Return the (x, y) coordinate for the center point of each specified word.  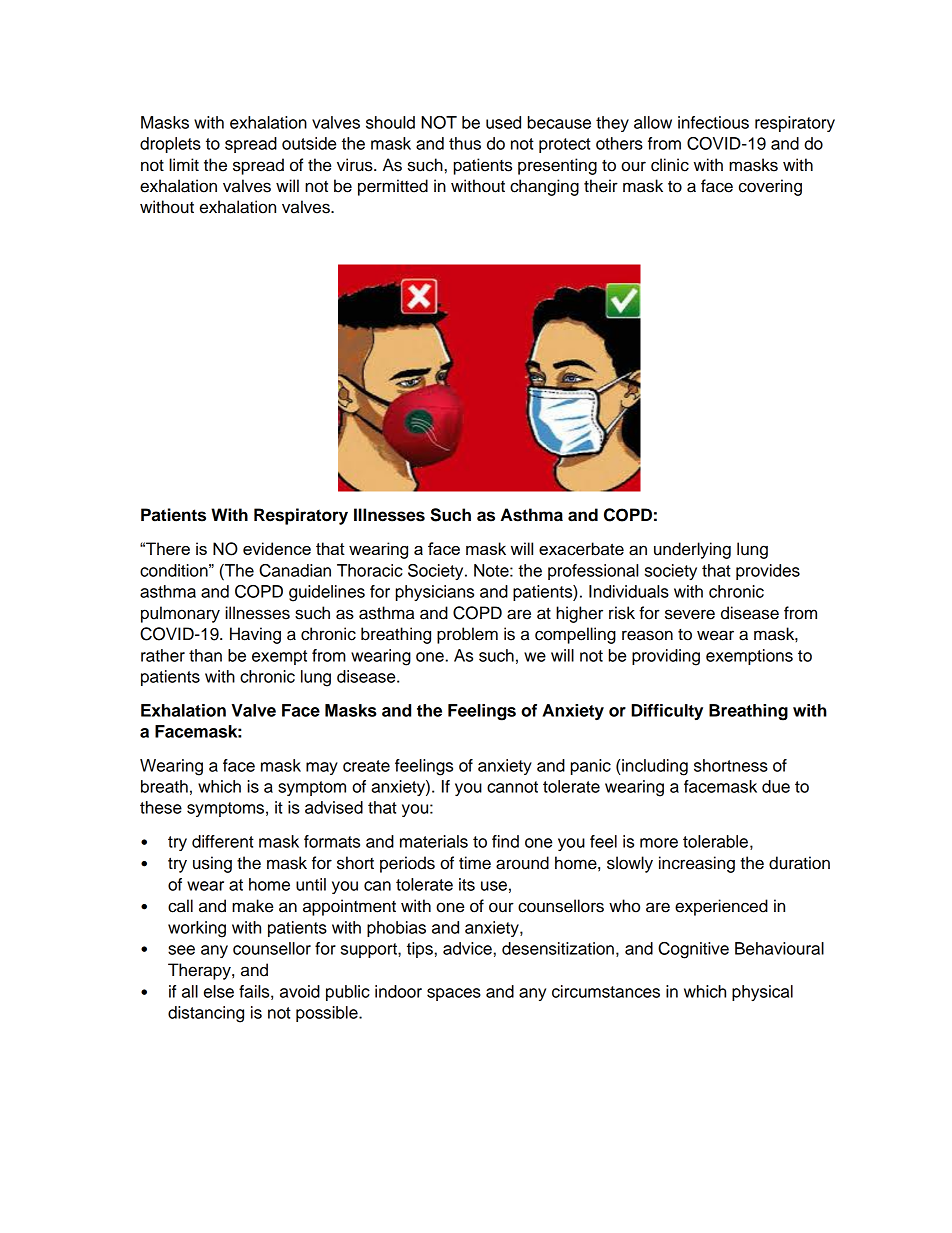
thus (465, 143)
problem (467, 635)
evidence (277, 548)
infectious (713, 122)
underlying (692, 550)
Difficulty (667, 712)
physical (762, 993)
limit (184, 164)
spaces (454, 994)
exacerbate (581, 549)
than (205, 655)
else (219, 991)
